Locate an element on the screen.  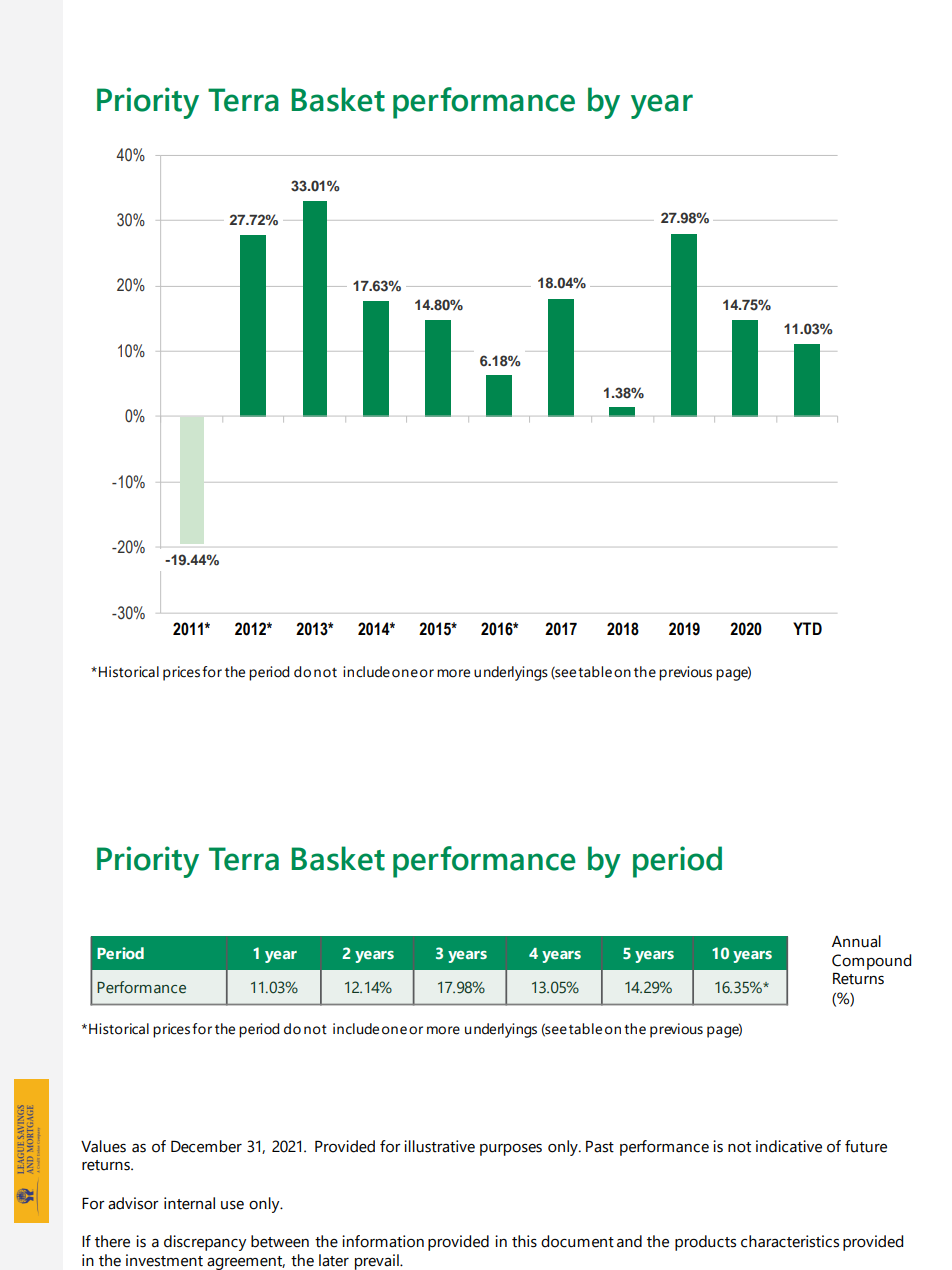
Values is located at coordinates (103, 1146).
